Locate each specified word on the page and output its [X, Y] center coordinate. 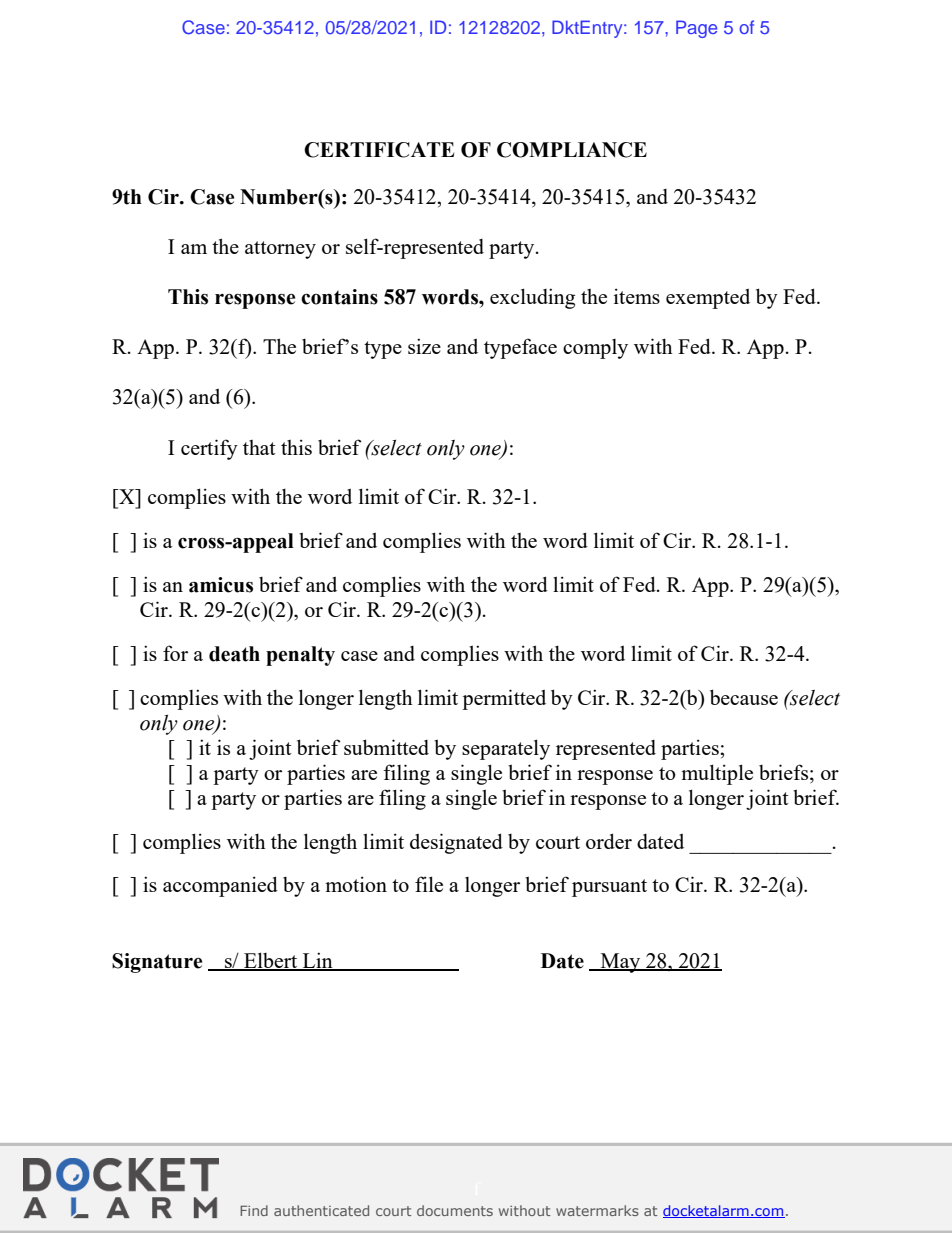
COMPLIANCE [572, 150]
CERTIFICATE [379, 150]
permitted [504, 699]
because [744, 697]
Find [254, 1210]
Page [696, 29]
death [234, 654]
